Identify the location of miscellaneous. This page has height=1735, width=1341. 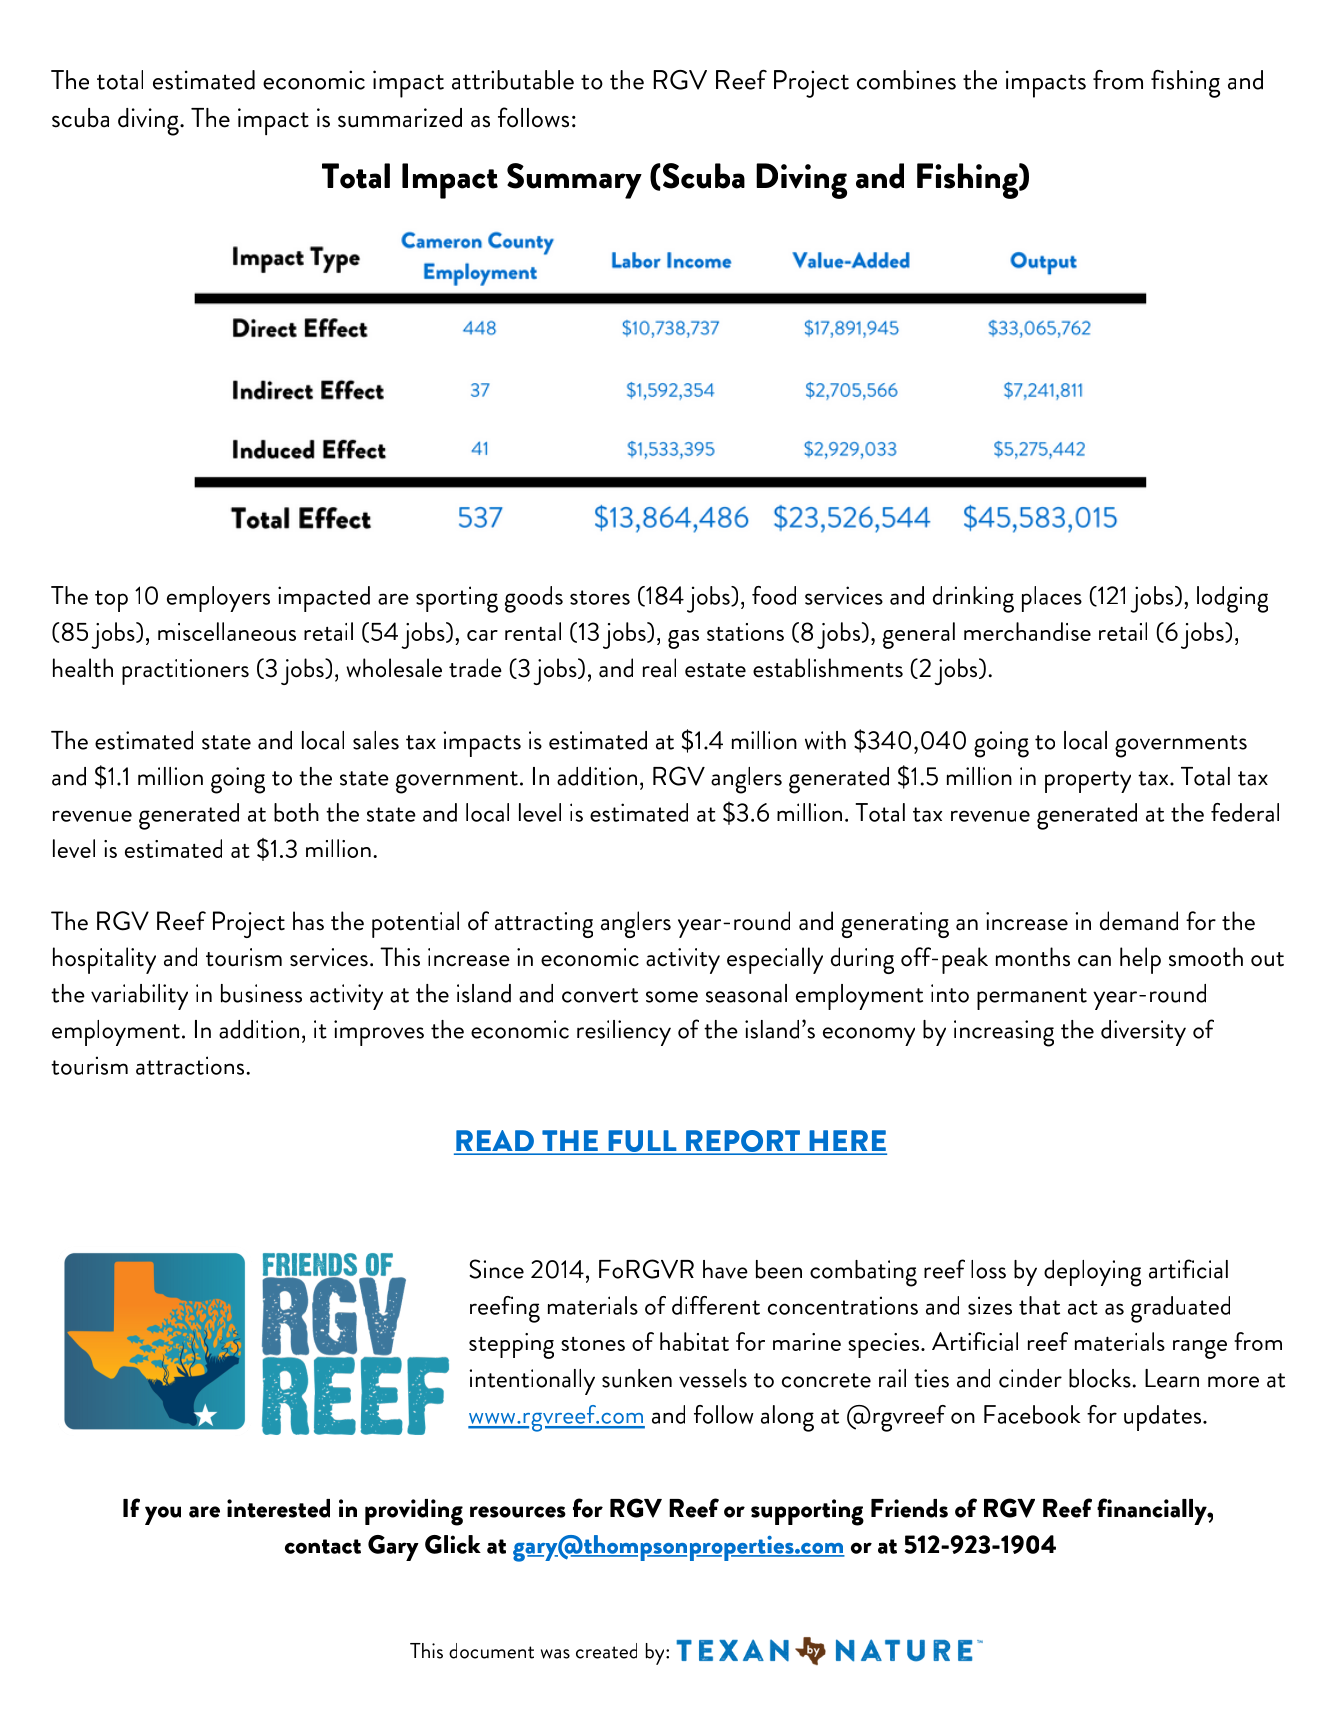
(227, 631).
